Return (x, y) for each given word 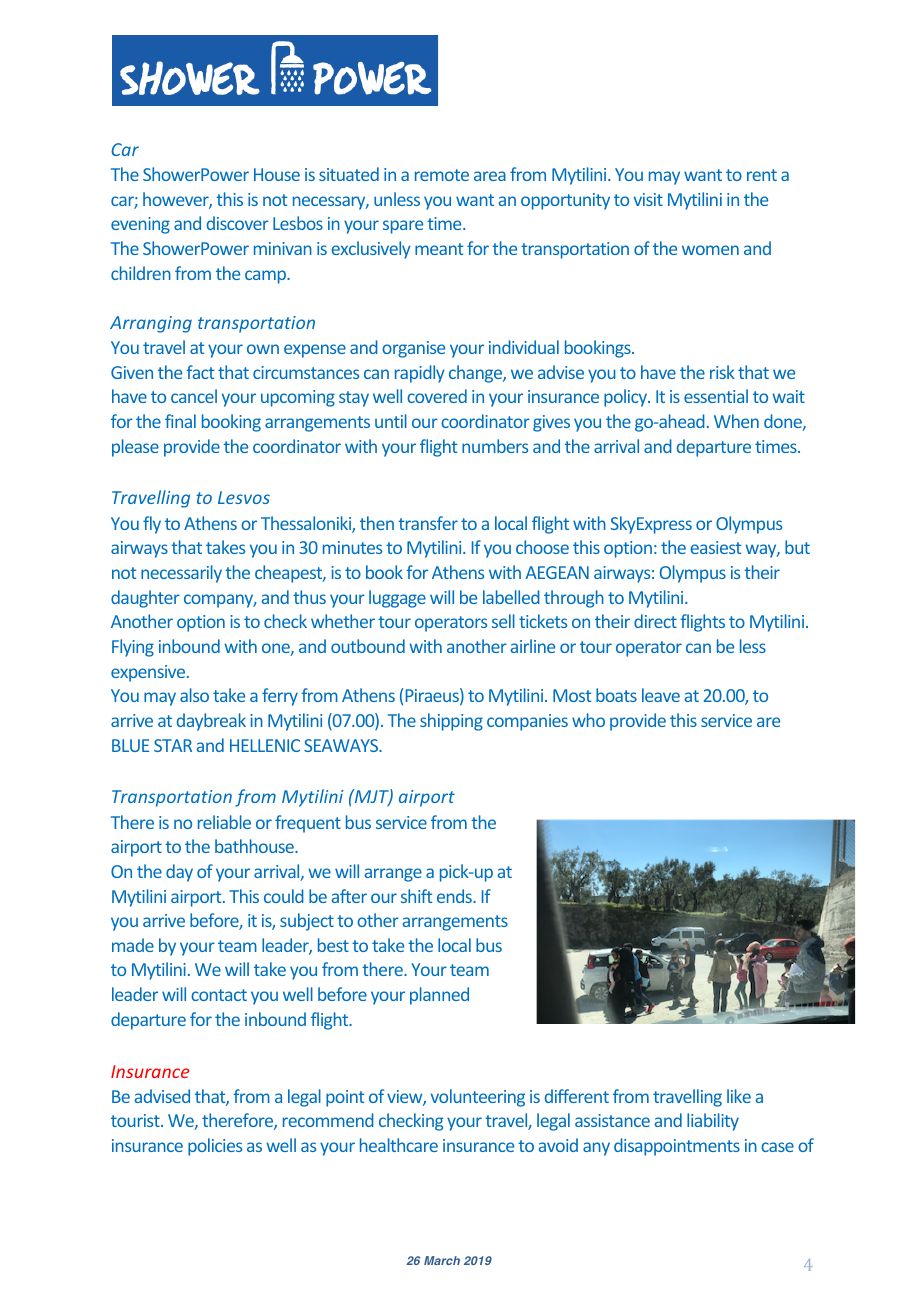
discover (238, 223)
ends (455, 896)
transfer (428, 523)
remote (442, 175)
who (588, 720)
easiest (715, 547)
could (284, 896)
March (442, 1260)
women (710, 250)
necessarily (181, 574)
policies (215, 1147)
